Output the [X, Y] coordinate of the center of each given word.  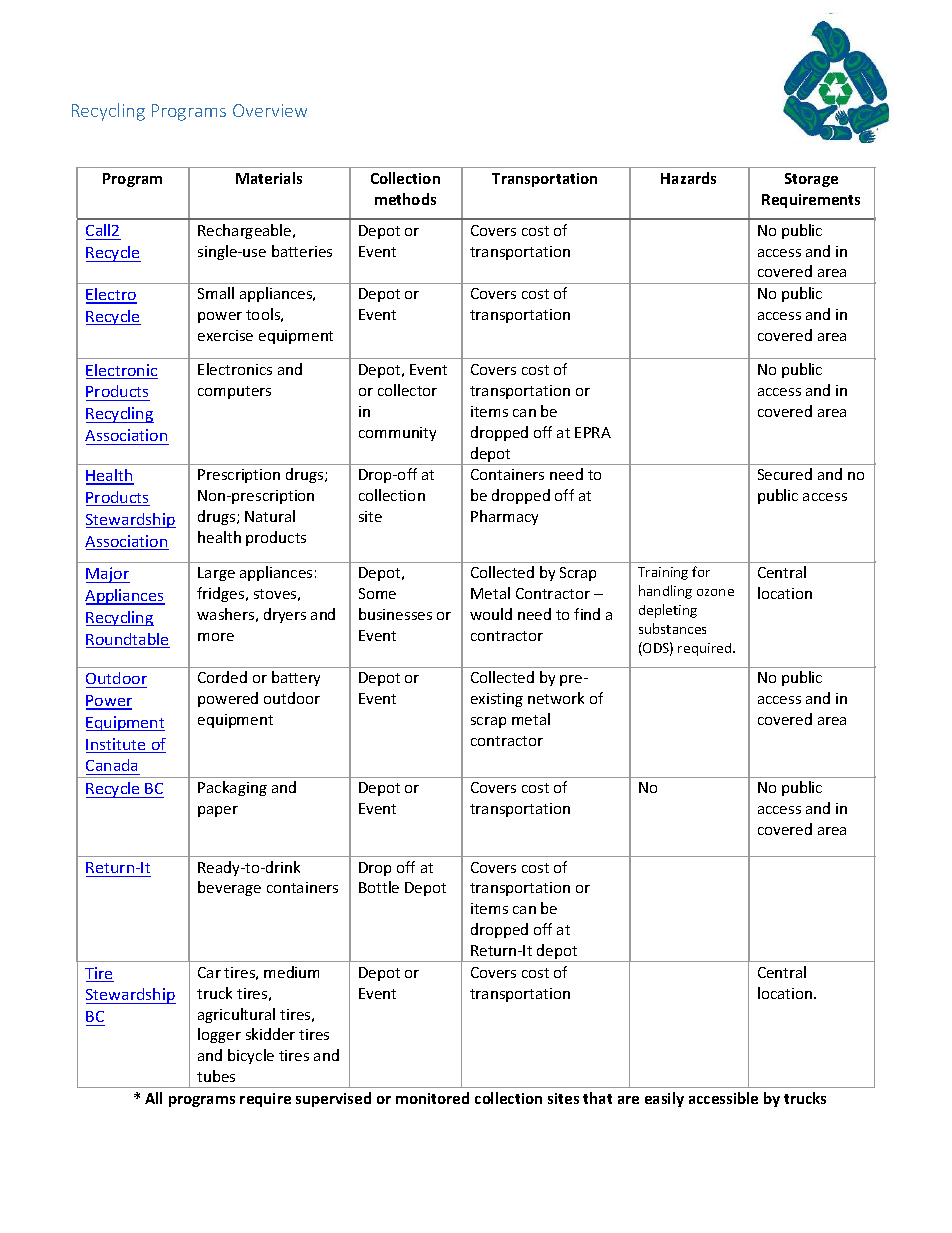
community [397, 434]
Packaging [232, 788]
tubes [216, 1076]
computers [234, 392]
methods [405, 199]
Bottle [379, 887]
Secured [785, 474]
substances [672, 628]
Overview [270, 110]
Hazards [688, 178]
